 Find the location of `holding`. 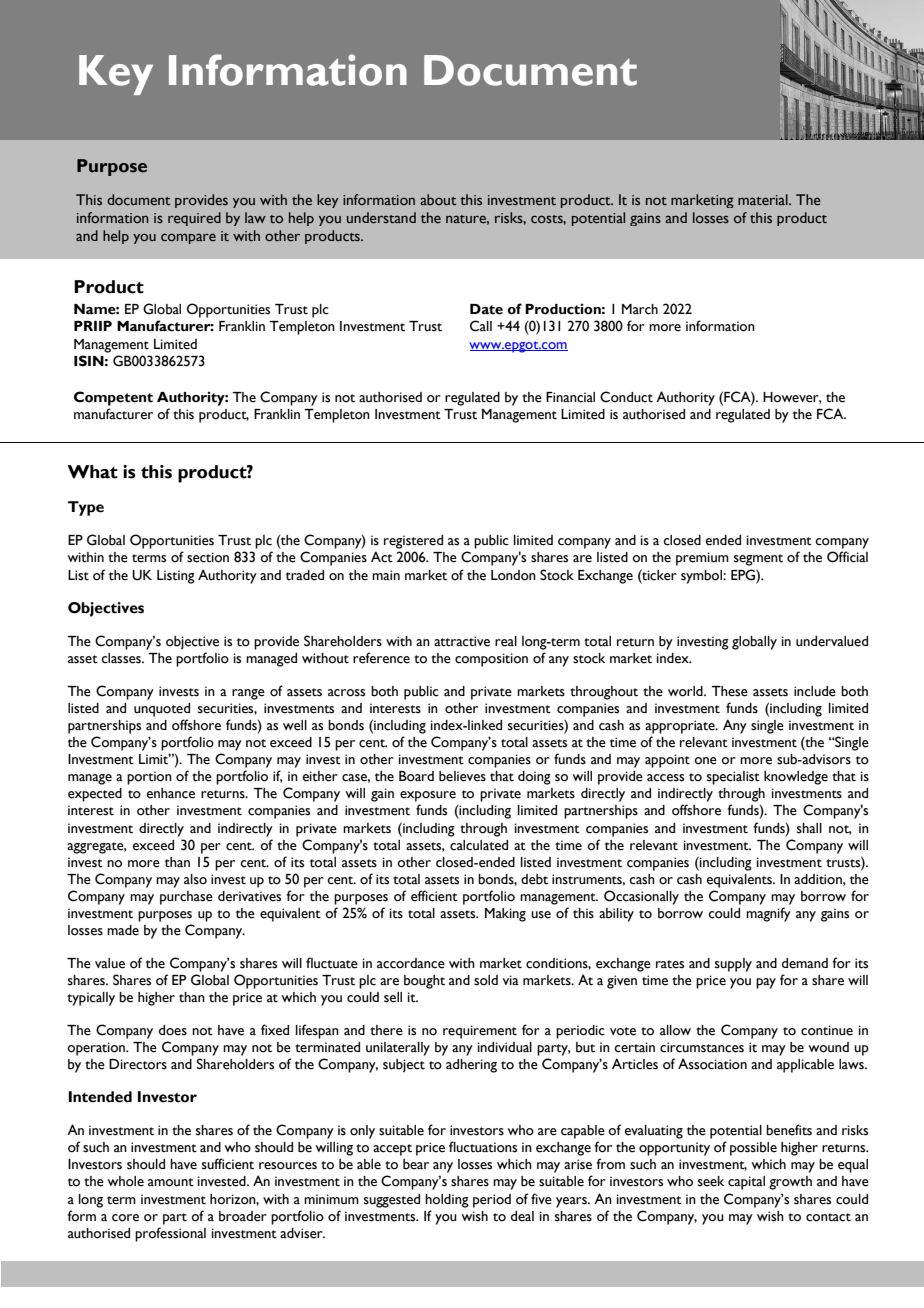

holding is located at coordinates (447, 1201).
